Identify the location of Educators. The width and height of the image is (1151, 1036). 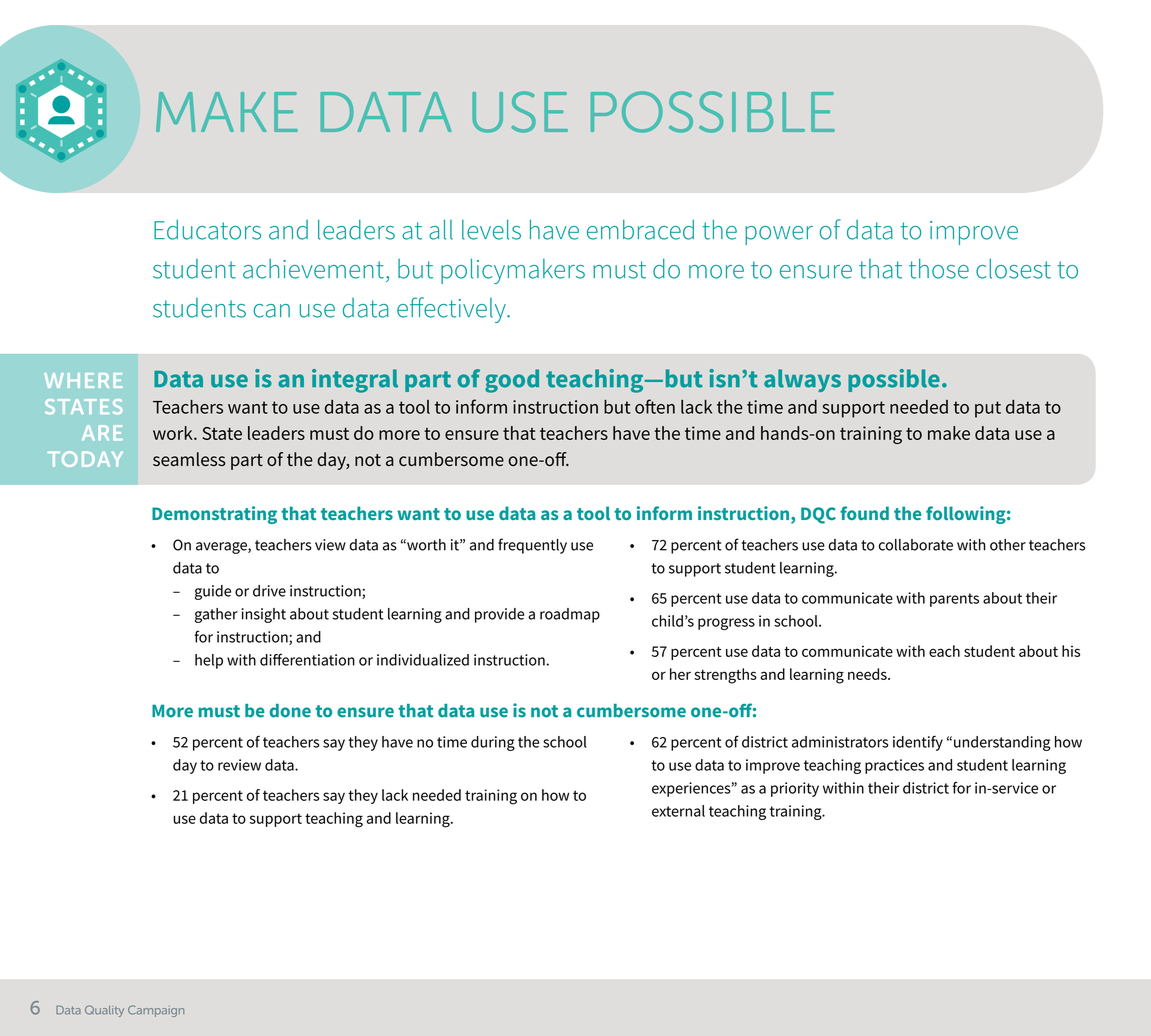
(207, 229).
